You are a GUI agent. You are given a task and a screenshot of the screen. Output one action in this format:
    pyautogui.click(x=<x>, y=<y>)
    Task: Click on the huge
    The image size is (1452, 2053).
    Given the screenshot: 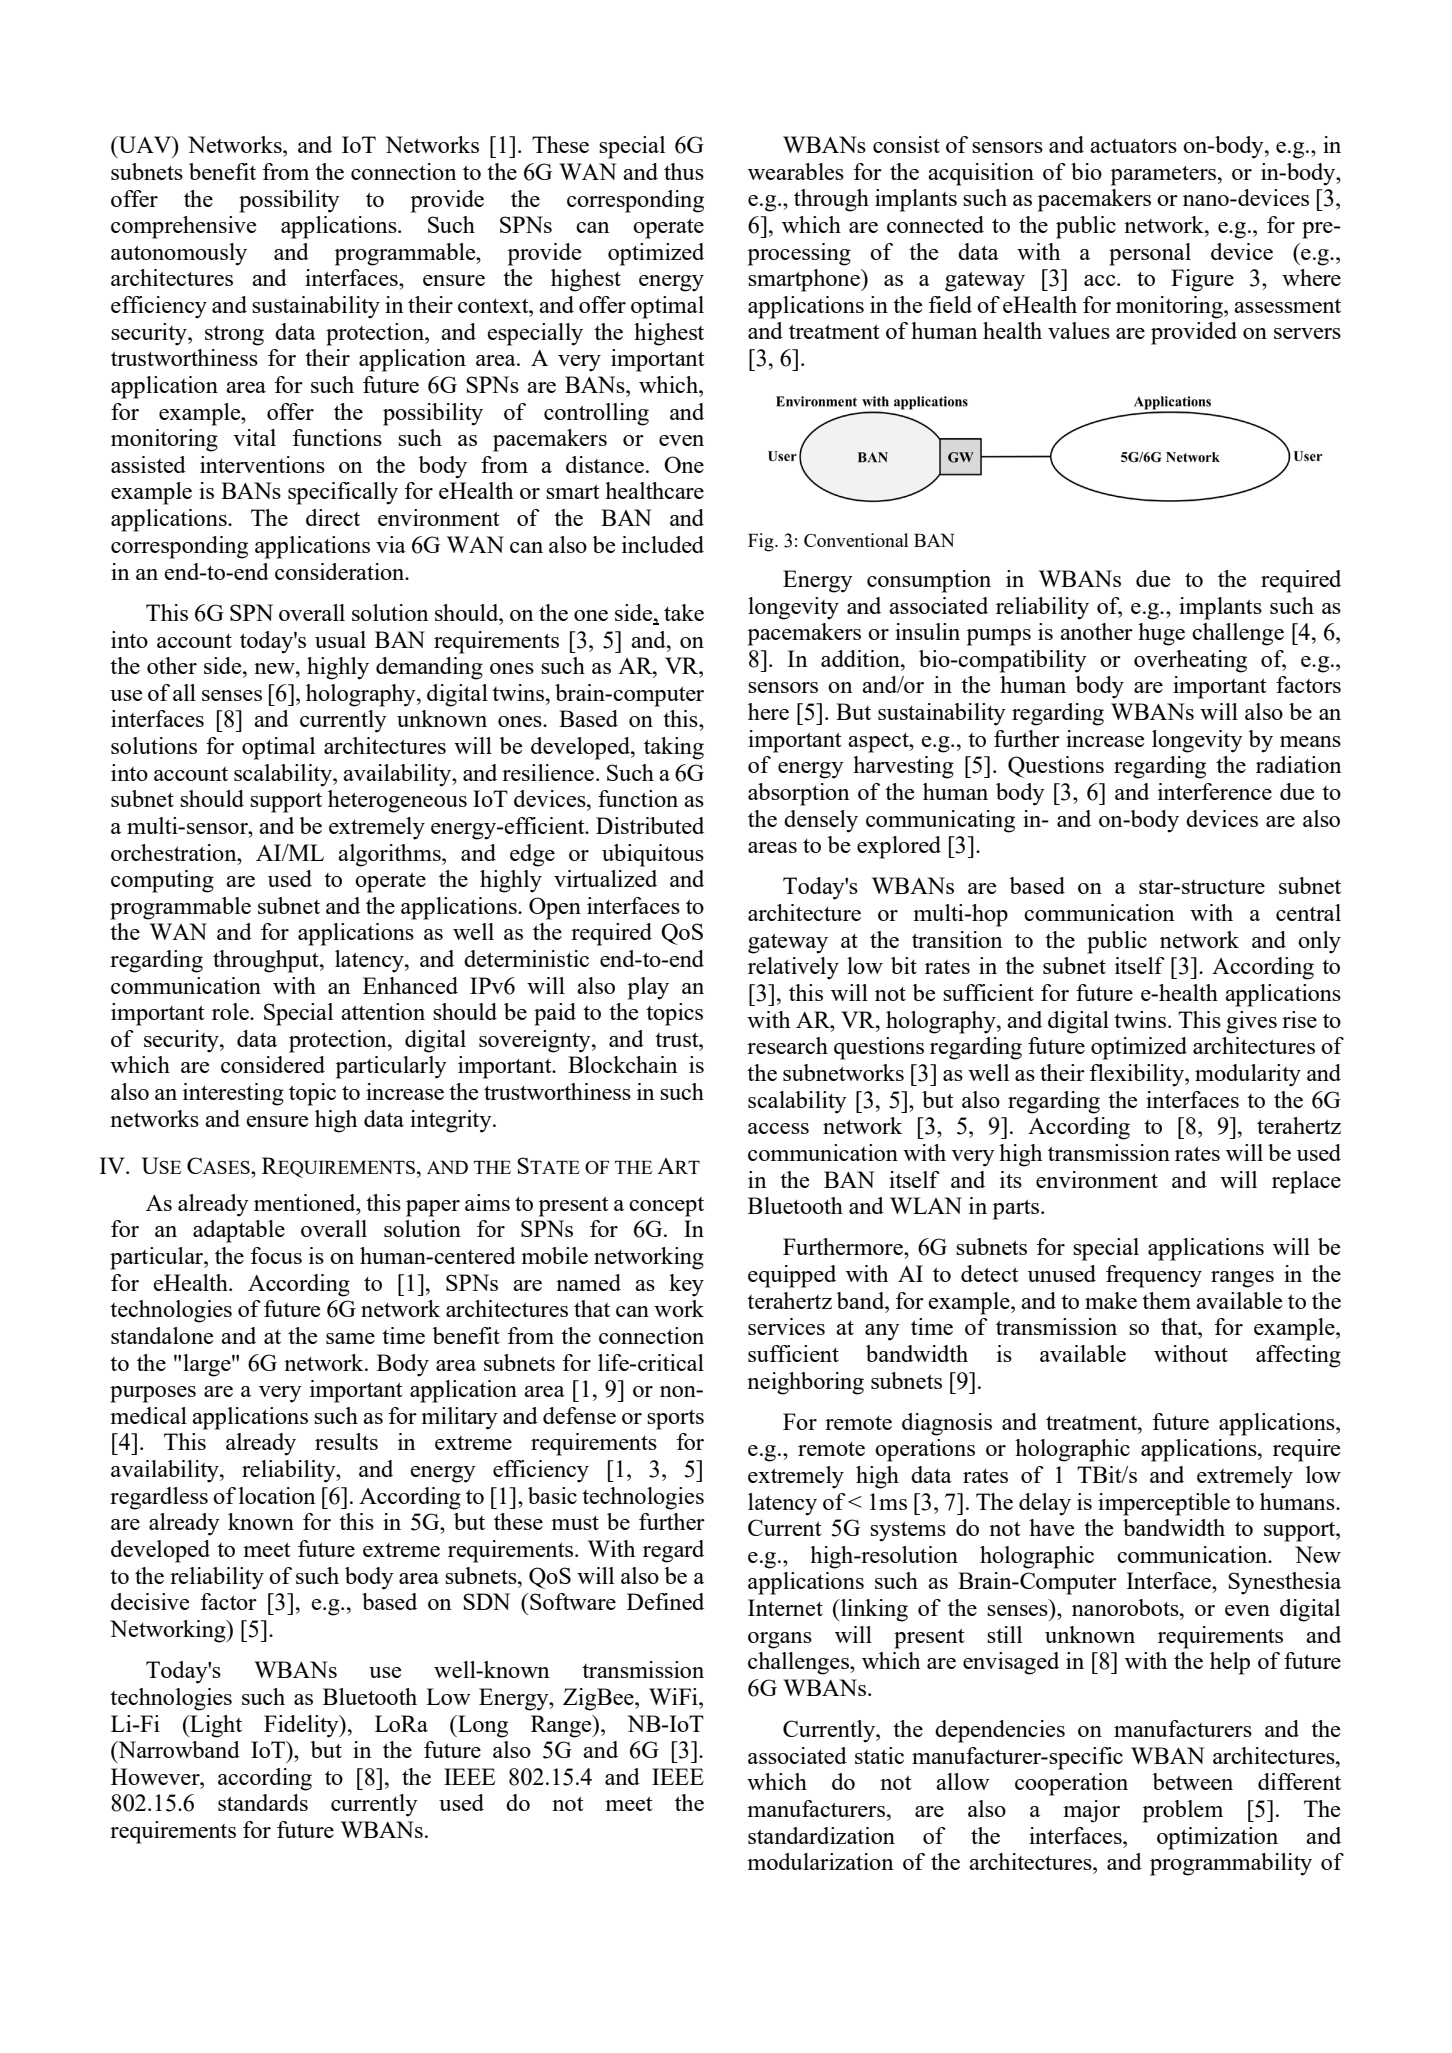 What is the action you would take?
    pyautogui.click(x=1161, y=634)
